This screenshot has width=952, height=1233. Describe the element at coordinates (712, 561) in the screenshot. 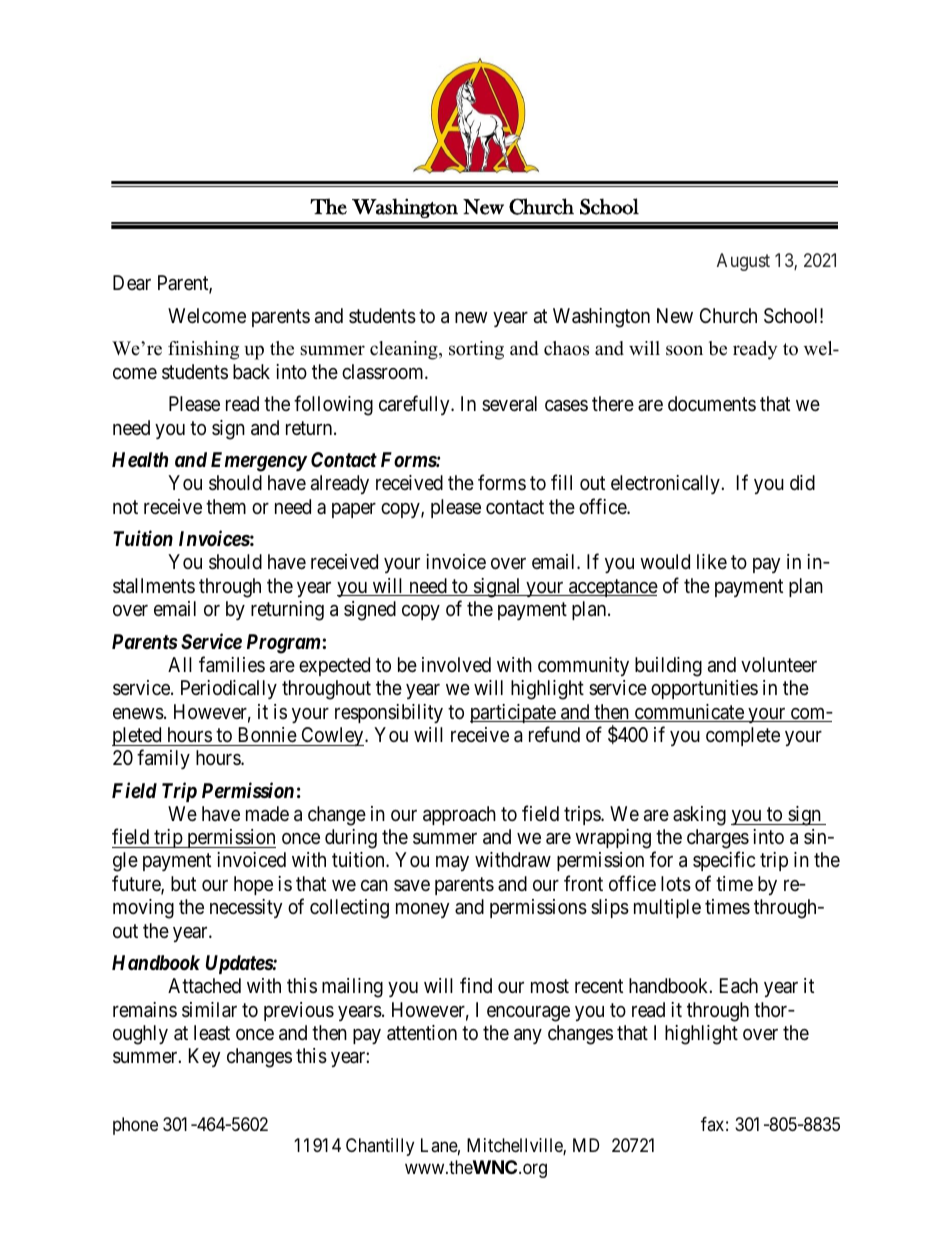

I see `like` at that location.
